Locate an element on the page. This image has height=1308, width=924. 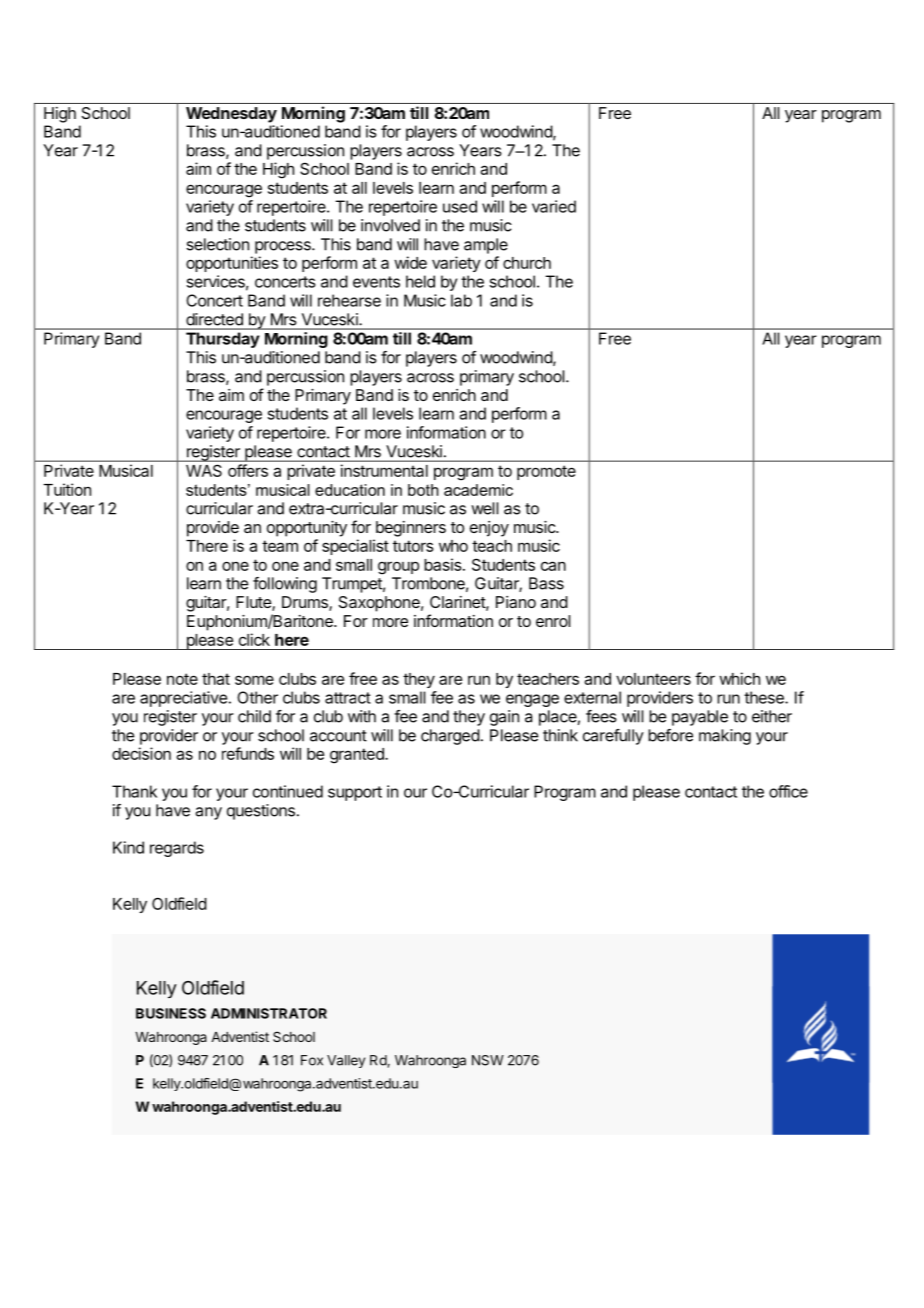
Tuition is located at coordinates (67, 489).
